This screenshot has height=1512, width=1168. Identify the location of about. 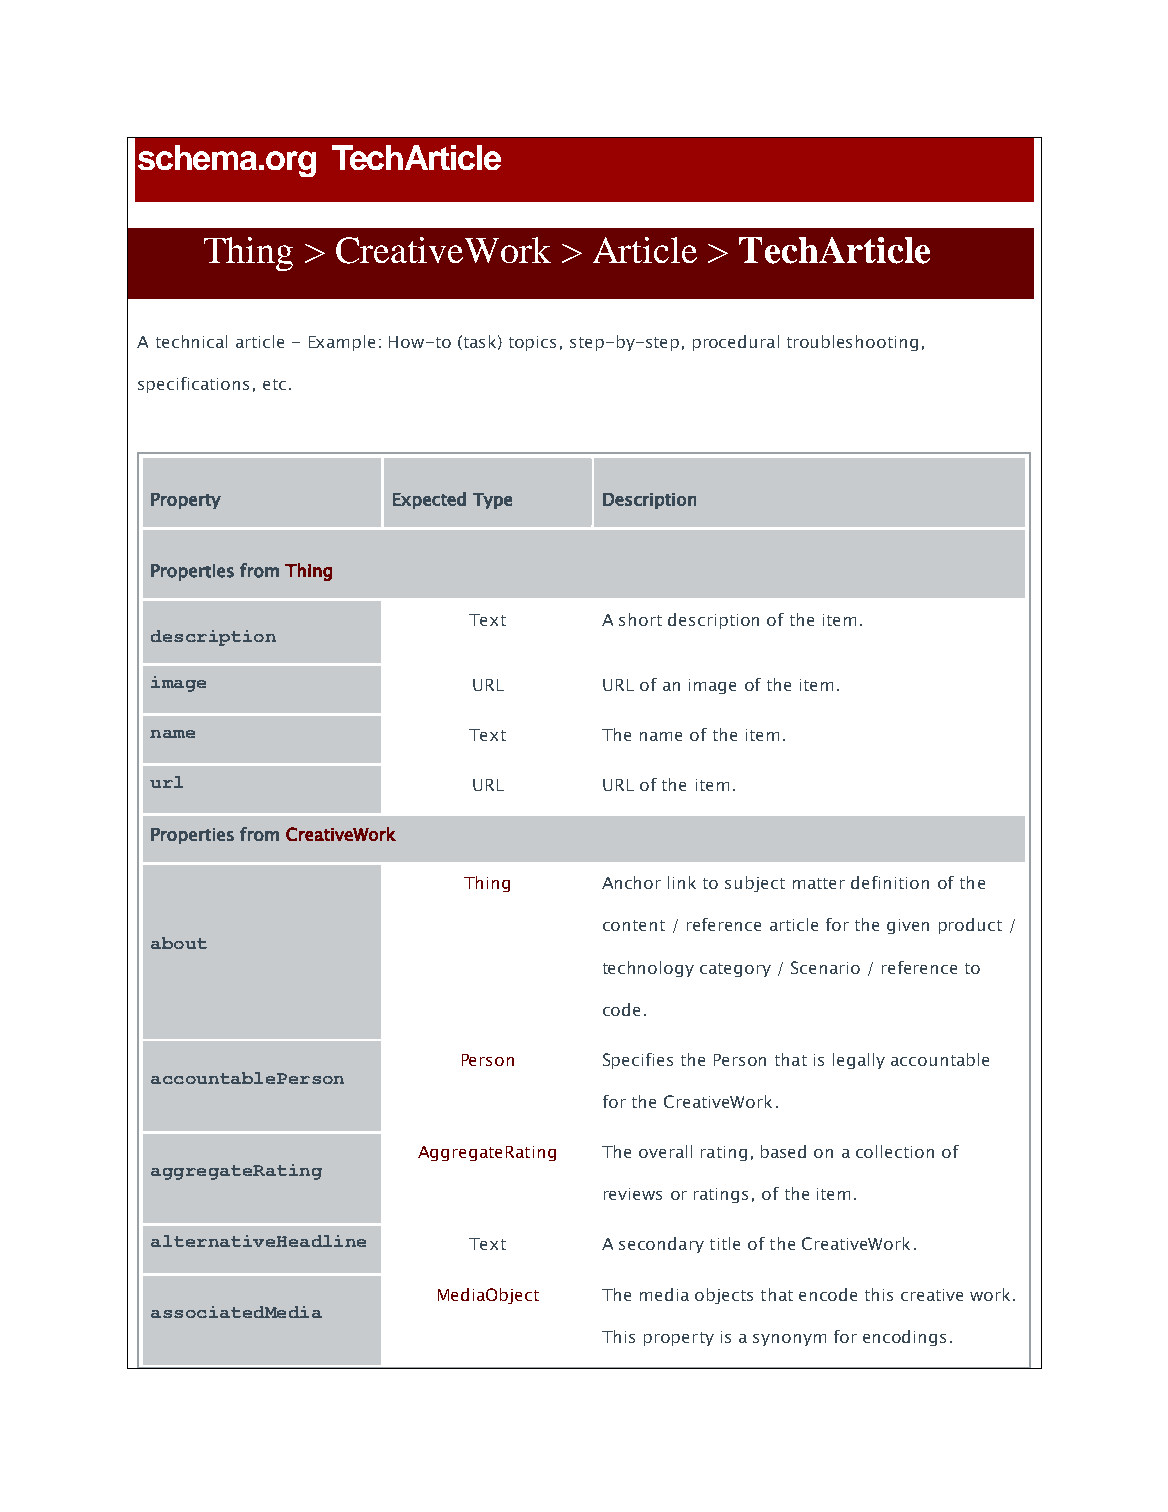
(179, 943).
